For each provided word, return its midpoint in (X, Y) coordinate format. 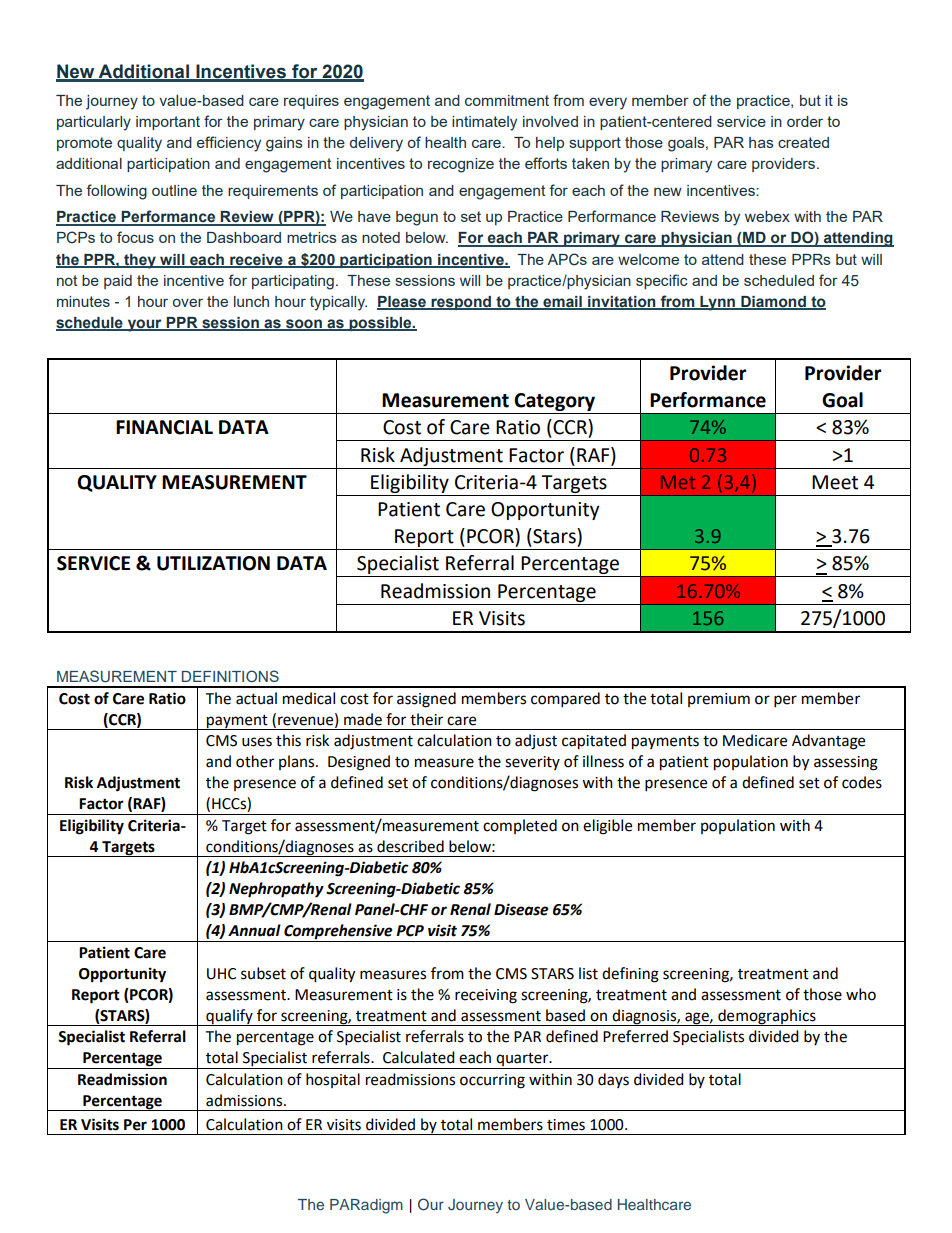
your (144, 325)
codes (862, 782)
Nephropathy (276, 890)
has (761, 142)
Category (554, 402)
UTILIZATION (213, 563)
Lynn (717, 303)
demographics (767, 1017)
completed (520, 826)
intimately (484, 123)
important (168, 123)
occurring (492, 1081)
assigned (426, 700)
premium (719, 700)
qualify (229, 1017)
